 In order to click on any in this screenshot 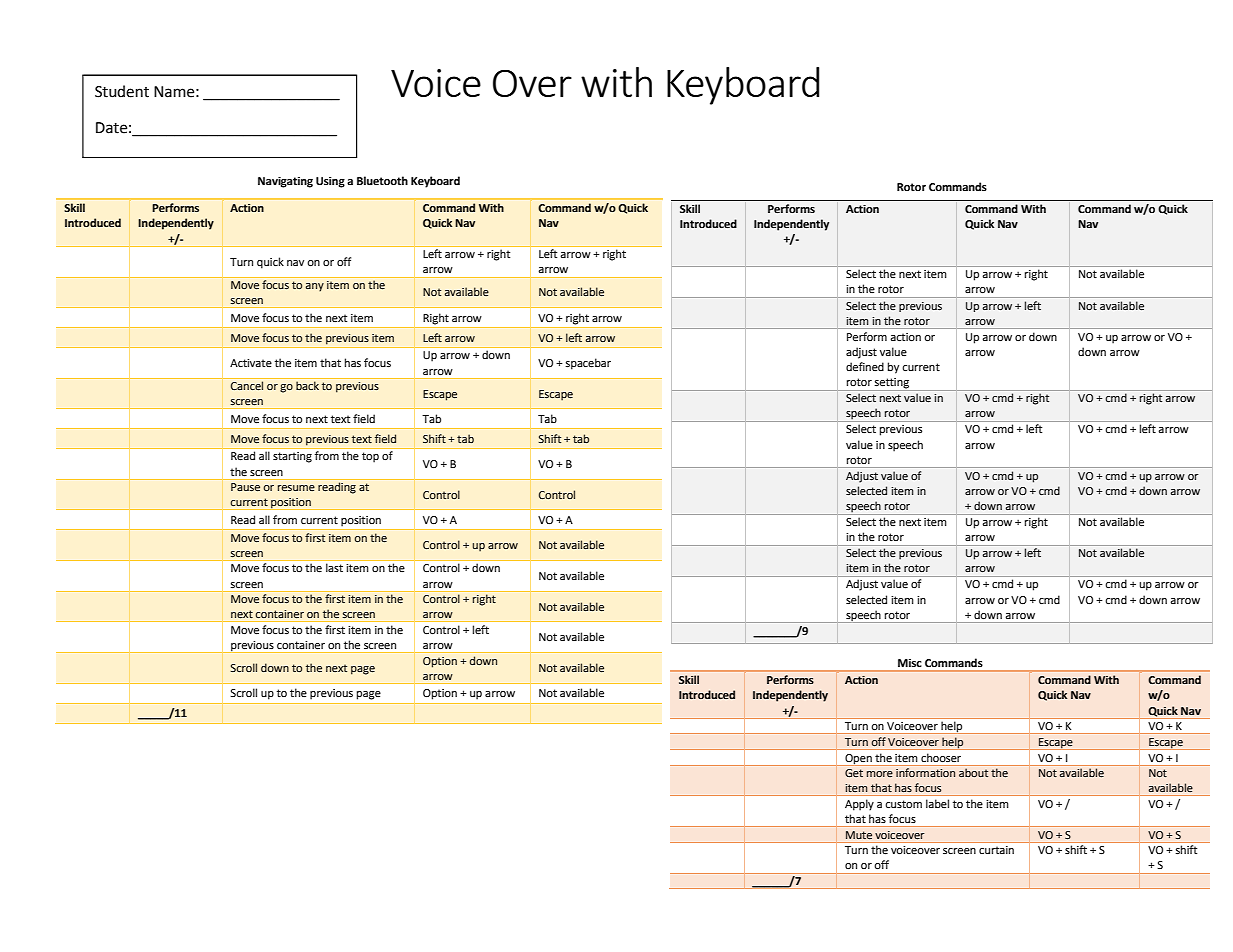, I will do `click(315, 287)`.
